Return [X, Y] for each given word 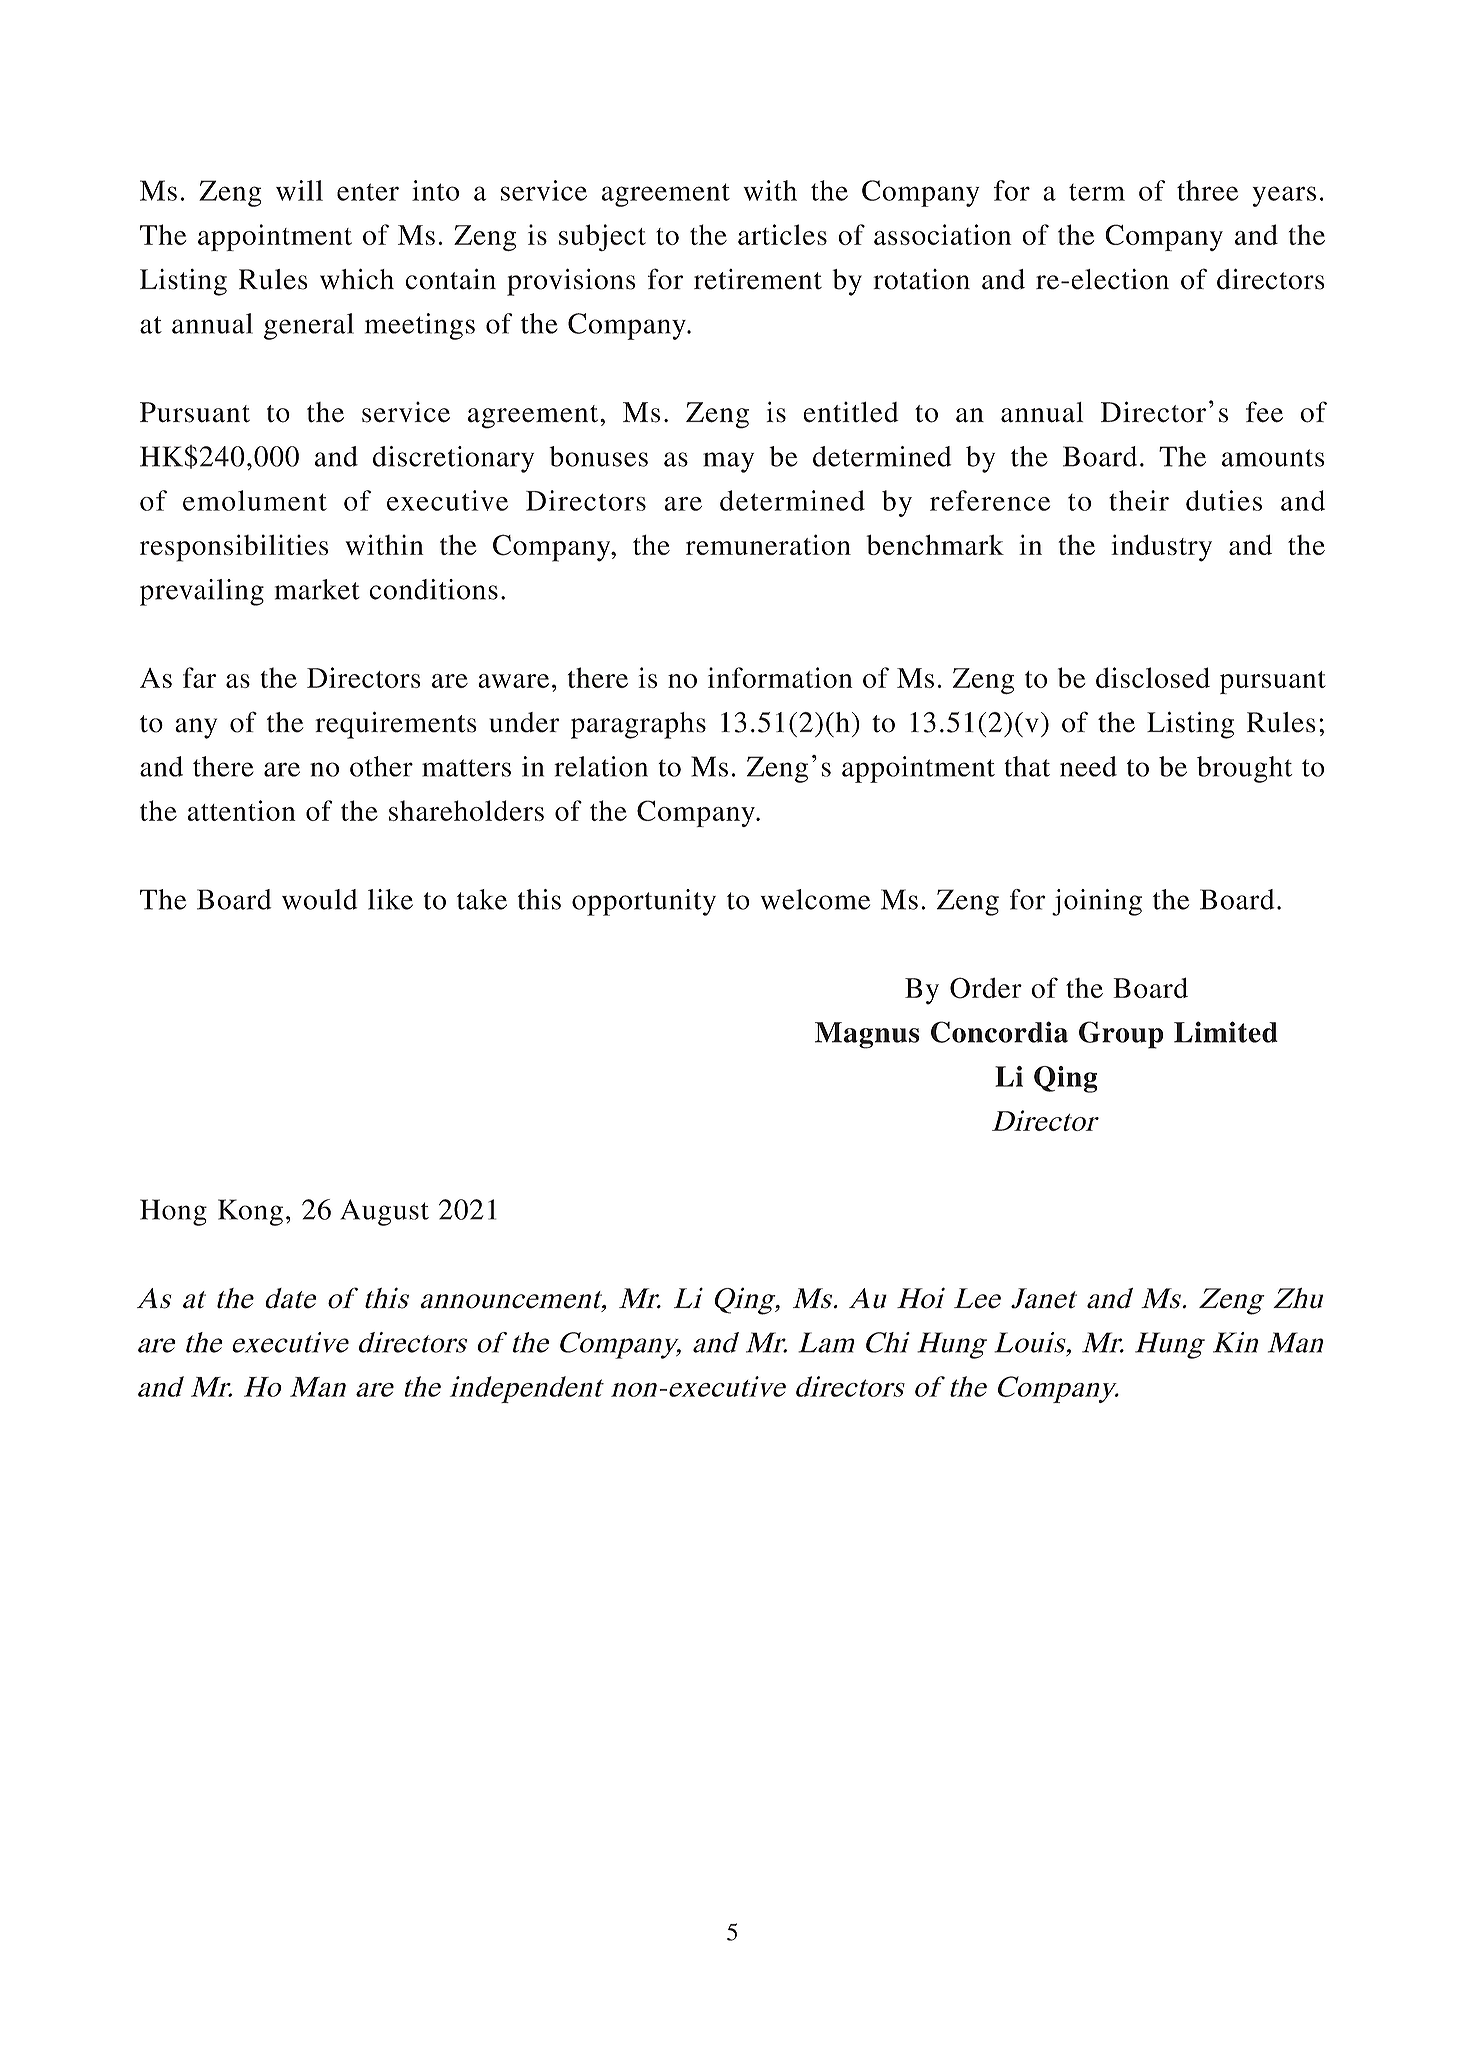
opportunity [644, 902]
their [1139, 500]
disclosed [1153, 677]
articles [782, 234]
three [1207, 190]
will [299, 190]
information [780, 677]
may [728, 462]
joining [1097, 902]
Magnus [867, 1035]
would [320, 899]
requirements [396, 725]
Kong [250, 1212]
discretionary [453, 459]
